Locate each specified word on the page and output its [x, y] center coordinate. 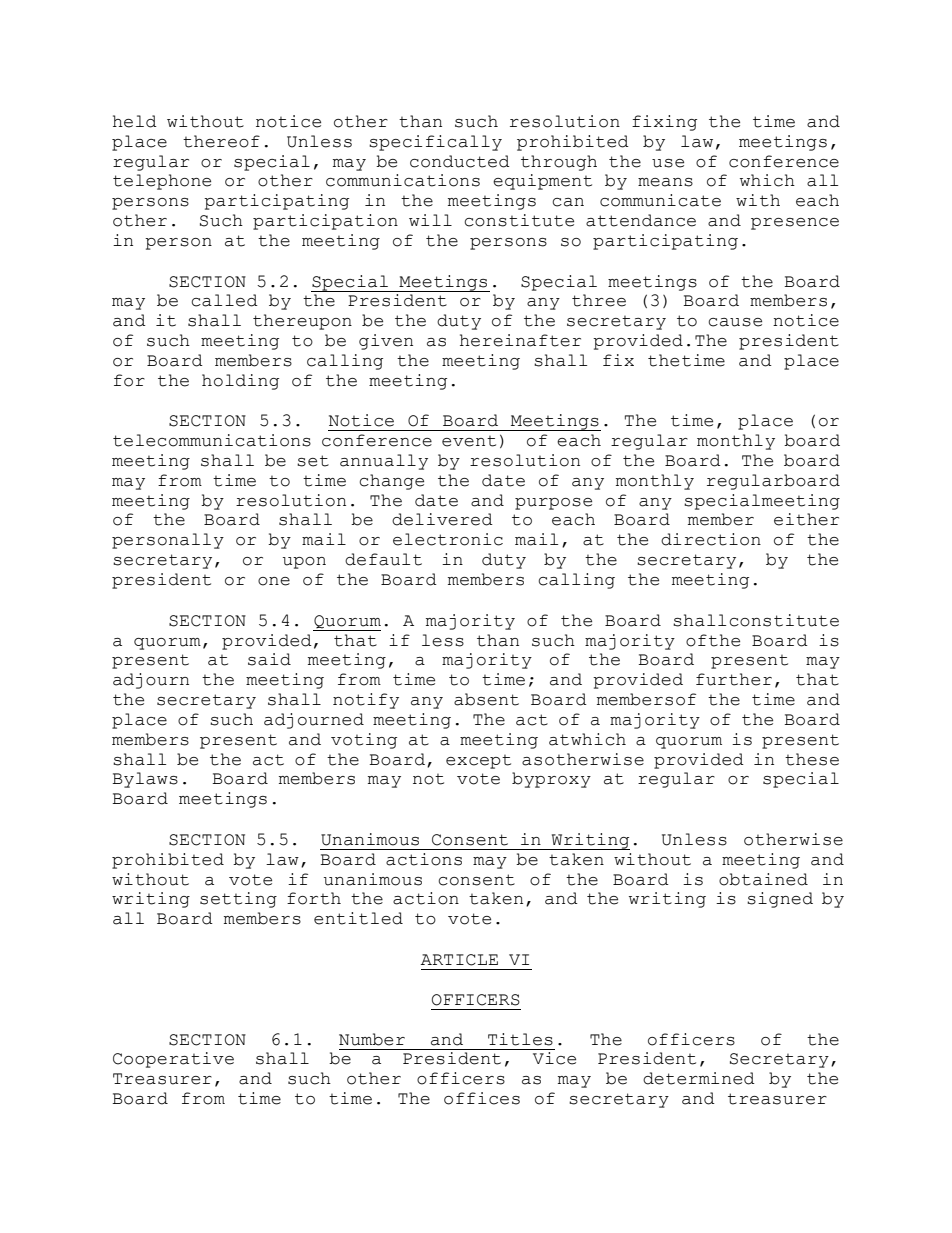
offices [482, 1098]
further [734, 679]
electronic [448, 539]
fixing [664, 123]
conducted [460, 161]
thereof [221, 141]
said [269, 659]
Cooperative [173, 1060]
